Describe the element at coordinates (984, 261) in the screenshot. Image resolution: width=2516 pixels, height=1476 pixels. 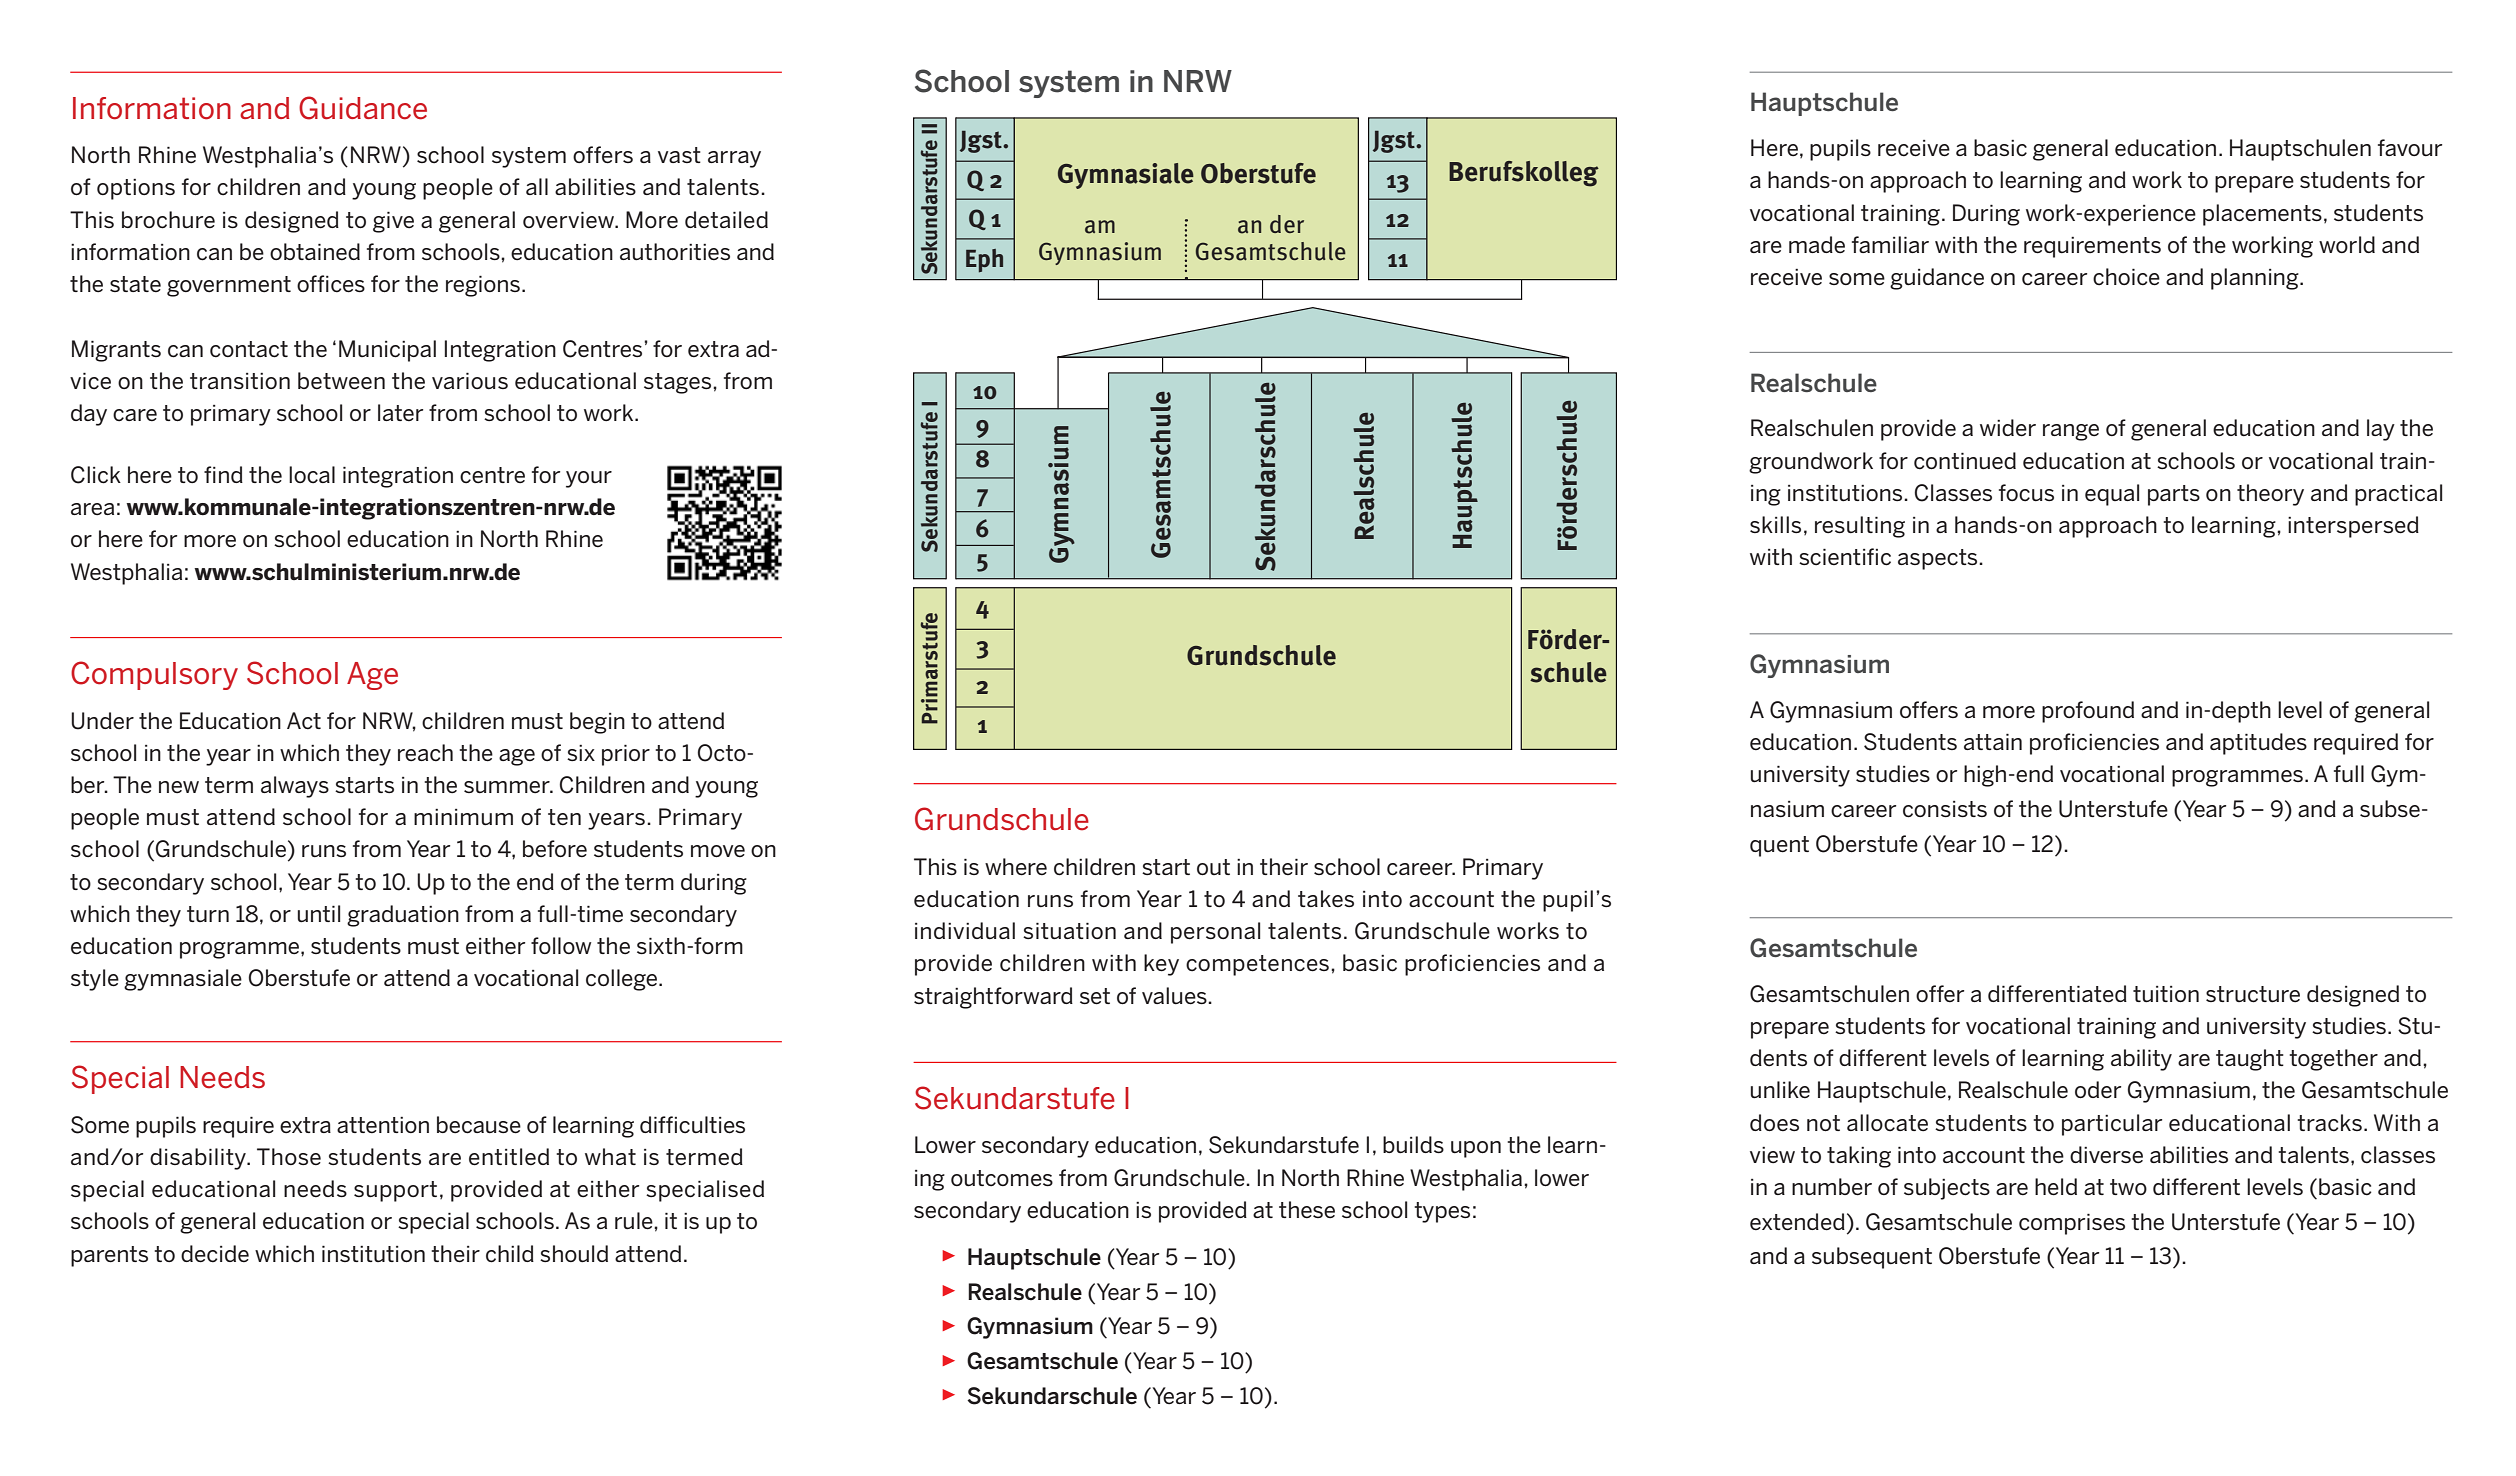
I see `Eph` at that location.
